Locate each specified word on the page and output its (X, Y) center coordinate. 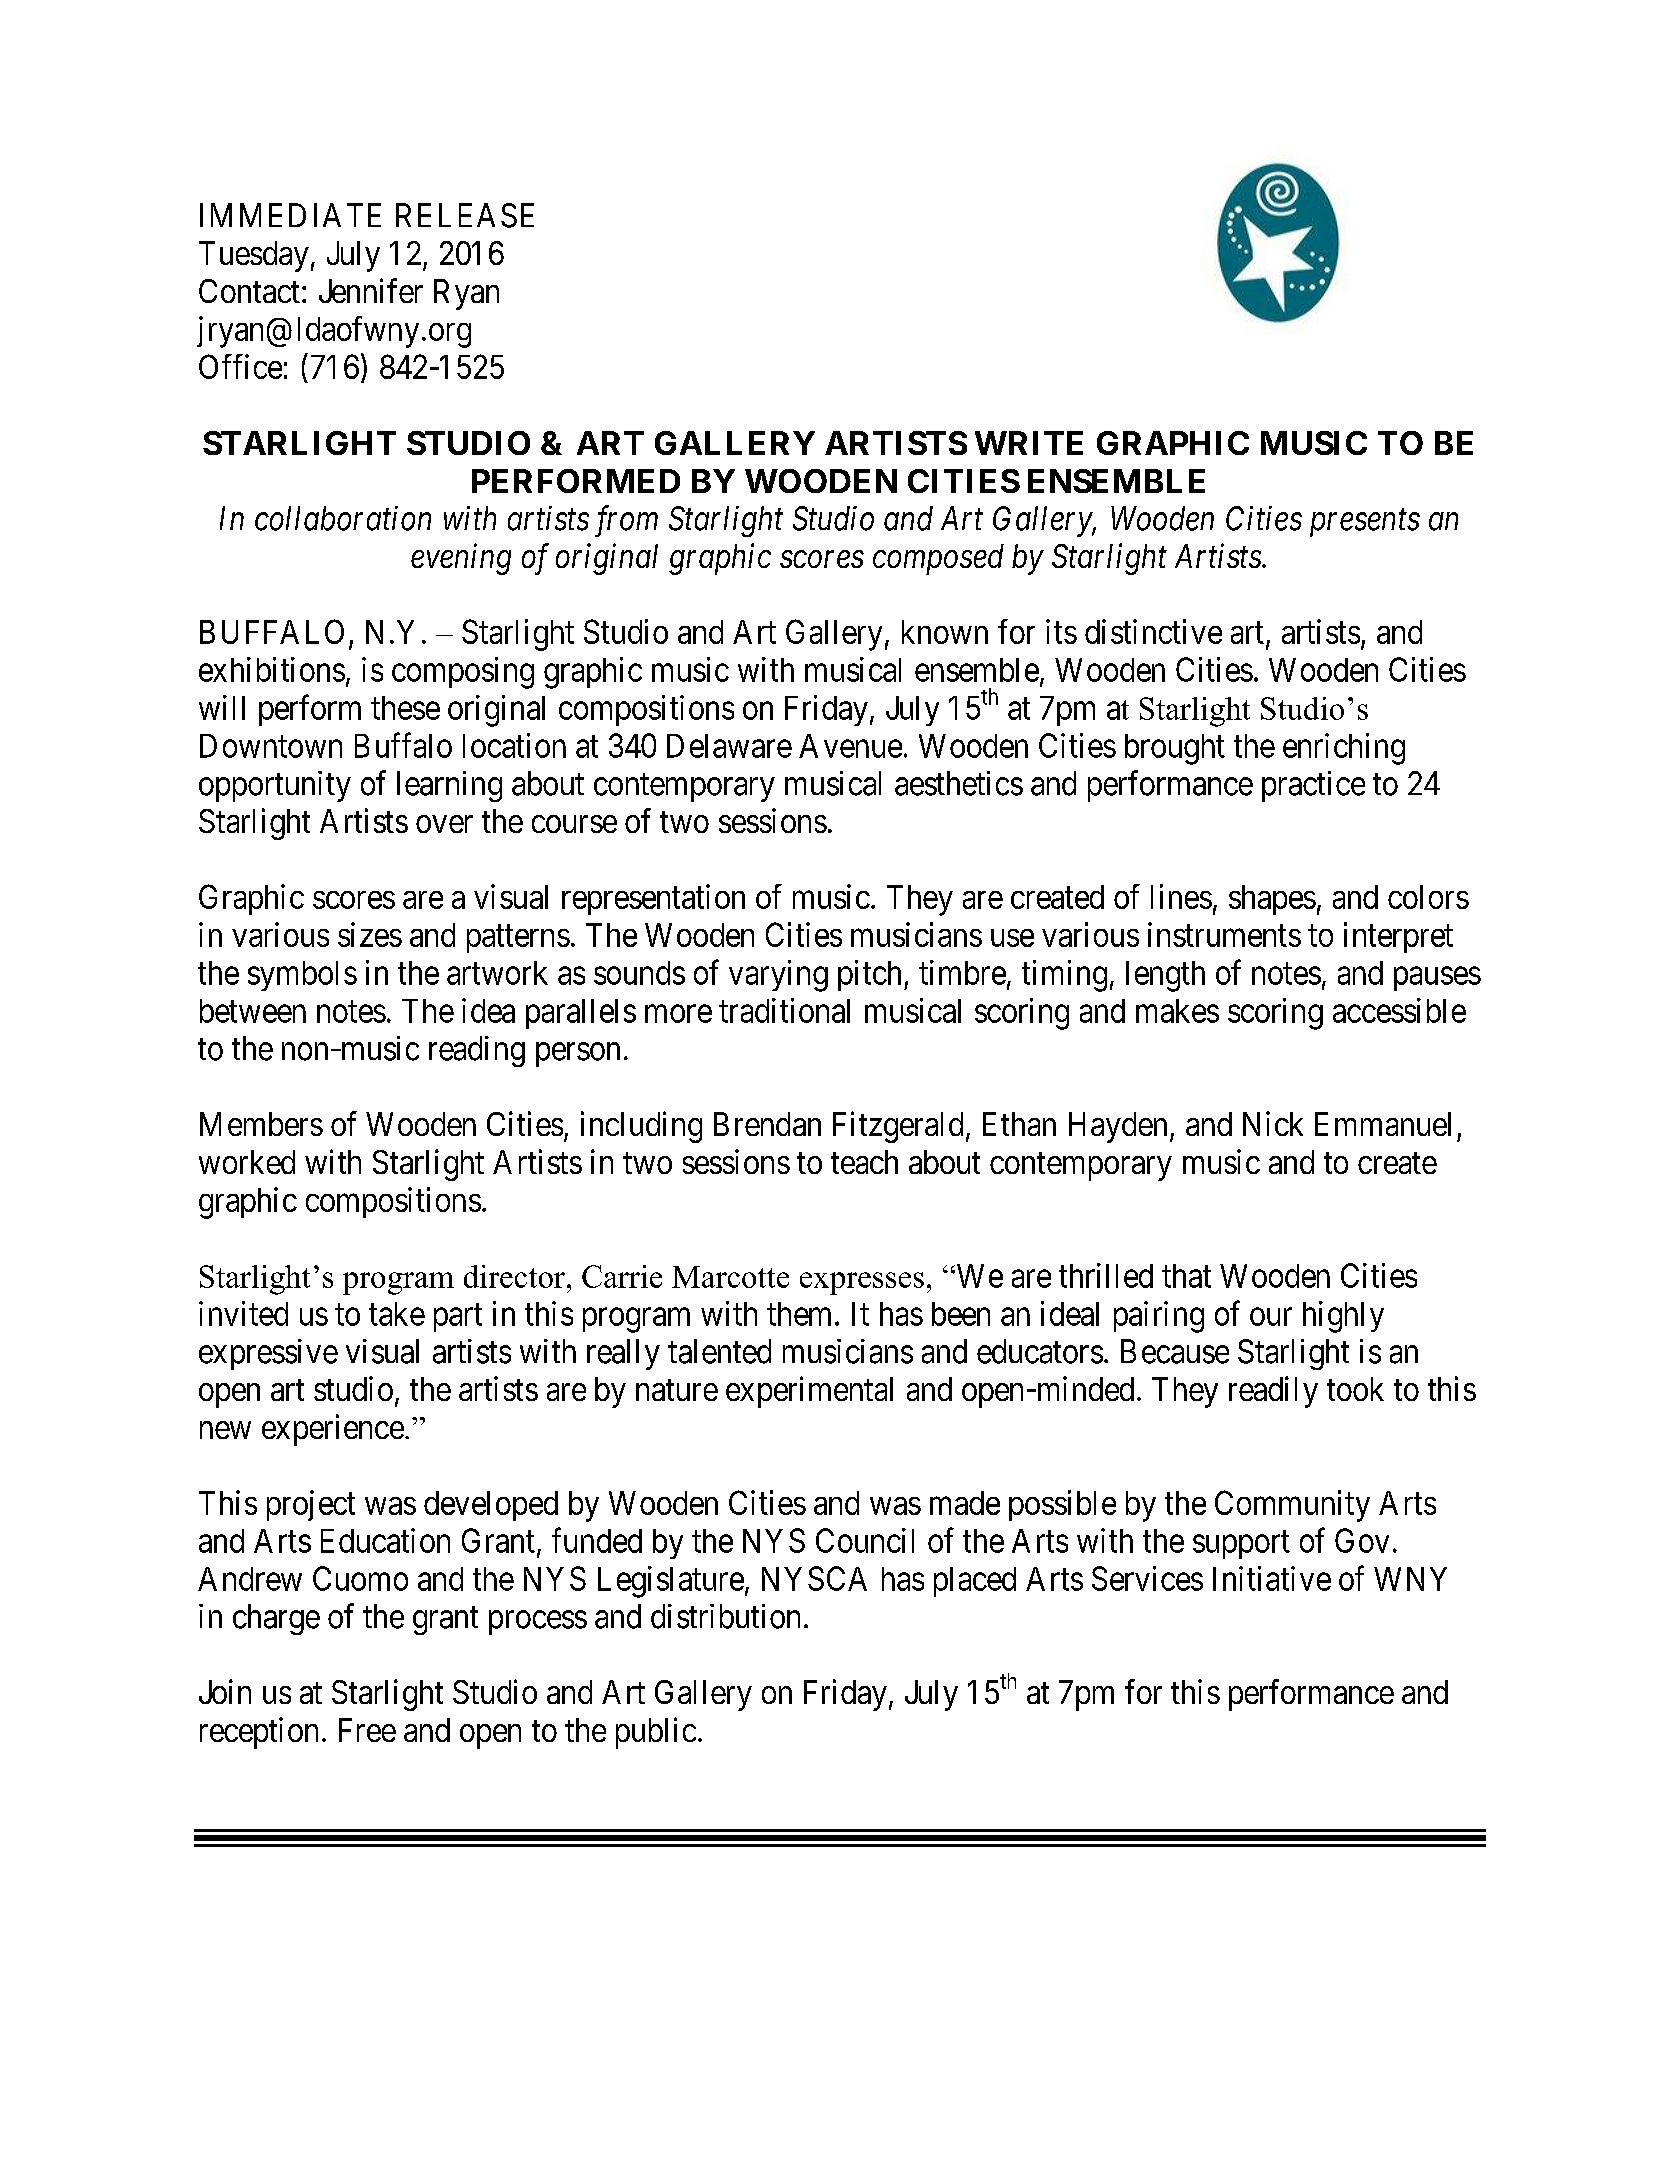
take (397, 1314)
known (945, 632)
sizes (370, 934)
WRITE (1029, 443)
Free (367, 1730)
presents (1365, 523)
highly (1343, 1317)
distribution (725, 1616)
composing (463, 673)
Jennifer (371, 290)
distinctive (1153, 631)
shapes (1272, 900)
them (799, 1314)
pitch (871, 975)
